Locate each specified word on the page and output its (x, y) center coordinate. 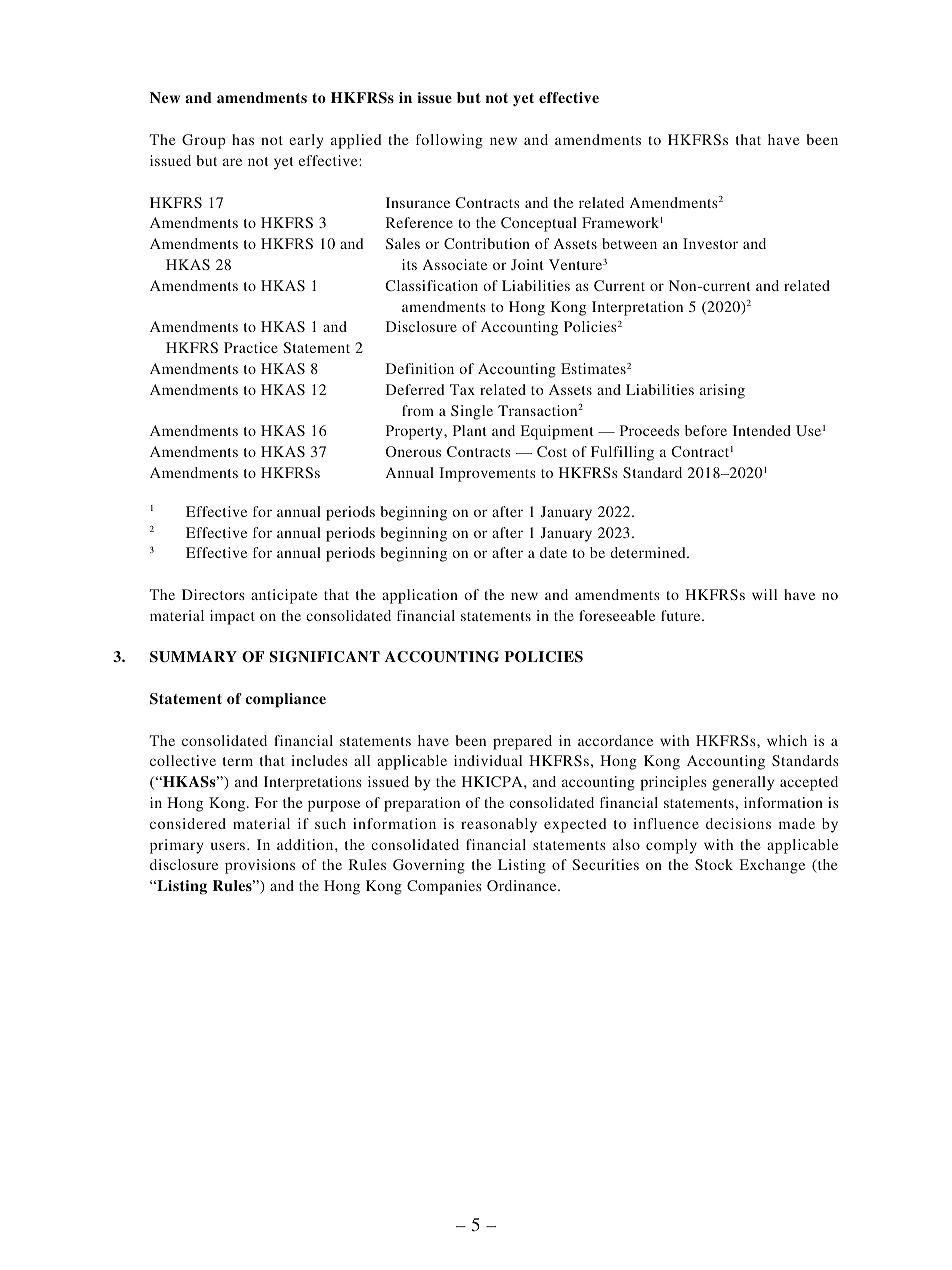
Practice (251, 347)
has (243, 139)
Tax (462, 389)
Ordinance (523, 885)
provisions (260, 866)
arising (722, 391)
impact (232, 617)
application (420, 596)
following (449, 141)
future (682, 615)
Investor (710, 243)
